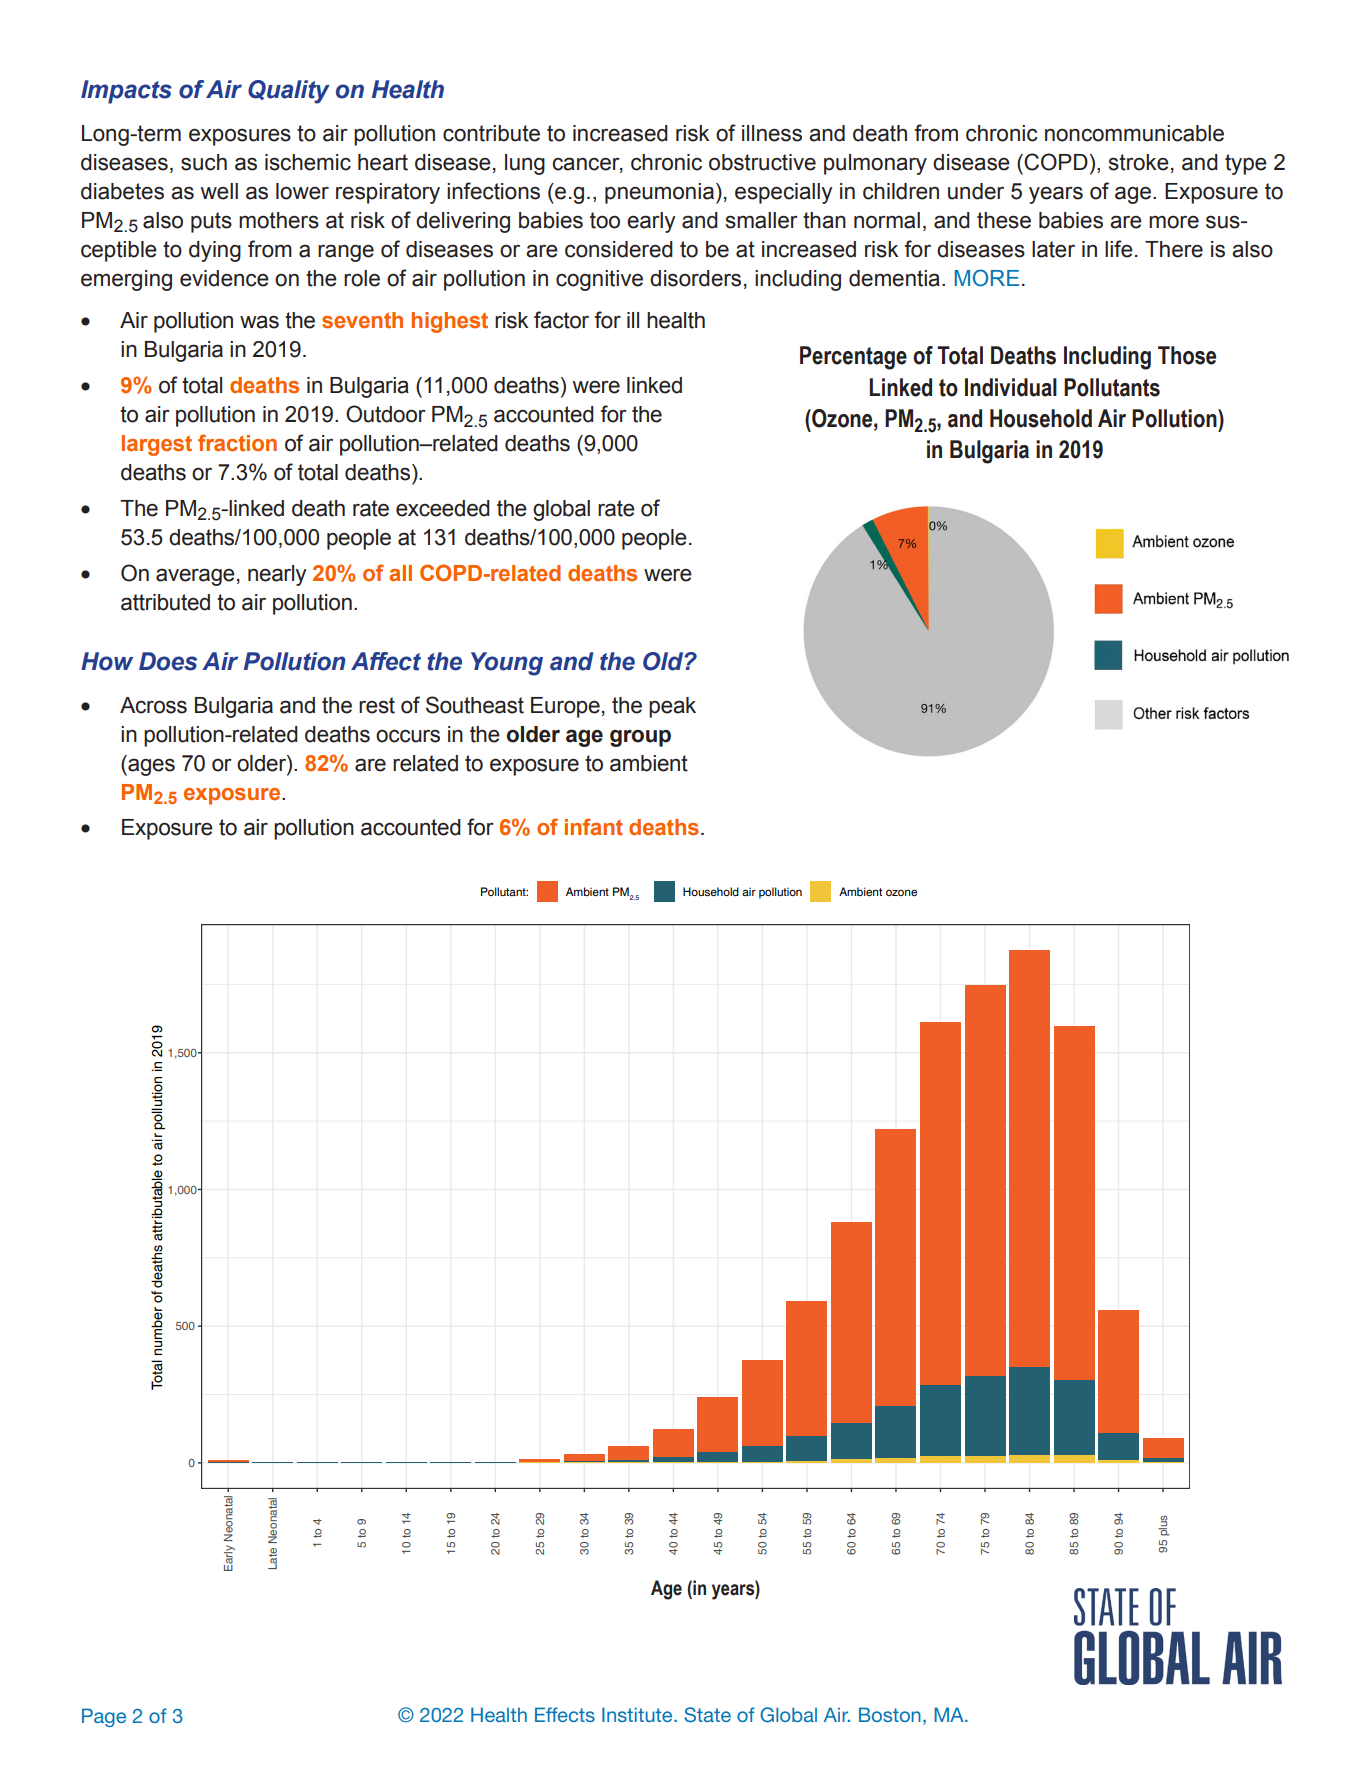  Describe the element at coordinates (150, 767) in the document. I see `ages` at that location.
